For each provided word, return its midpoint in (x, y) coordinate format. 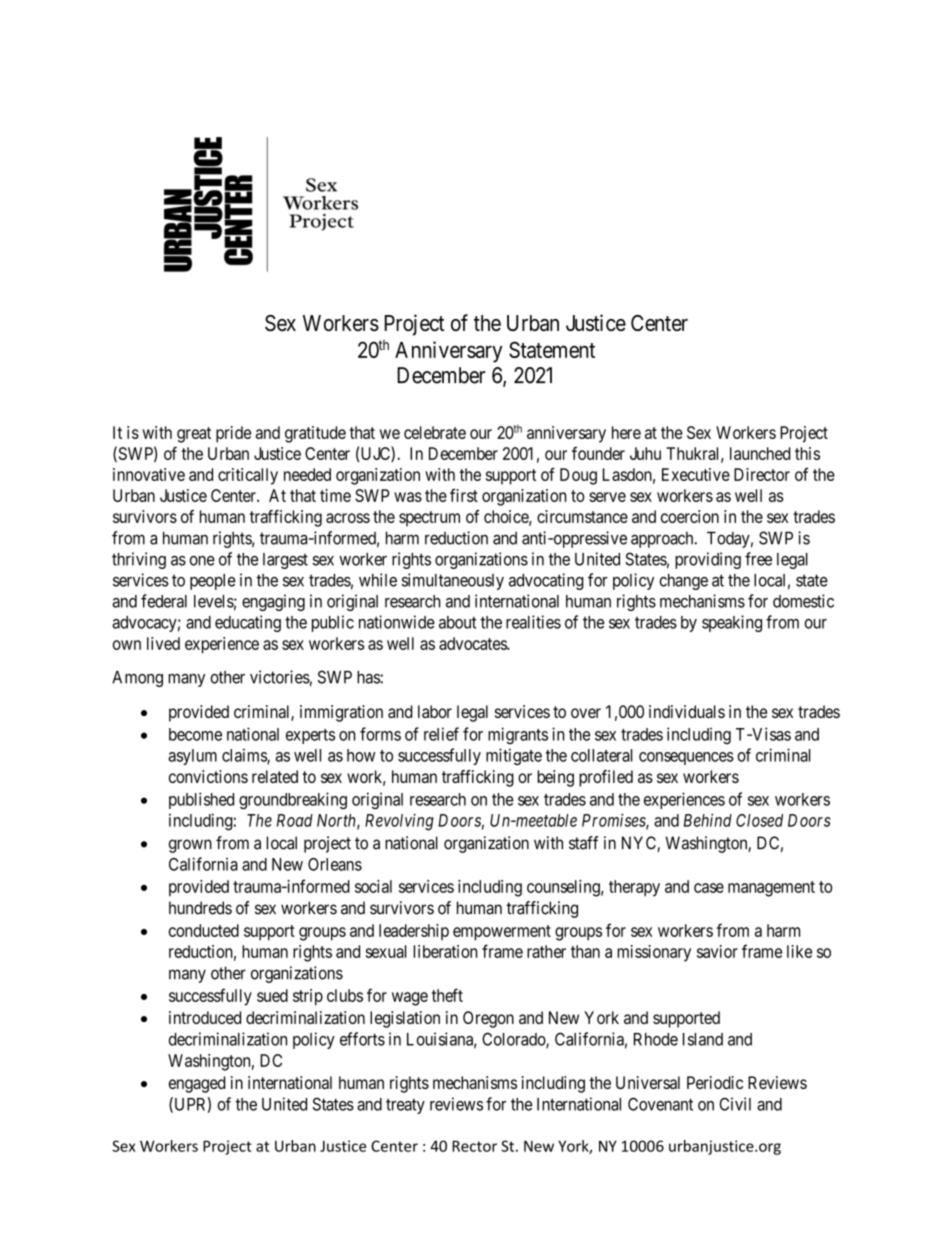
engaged (197, 1084)
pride (233, 434)
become (195, 734)
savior (717, 951)
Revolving (399, 822)
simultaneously (453, 581)
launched (760, 453)
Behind (708, 820)
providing (708, 560)
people (213, 582)
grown (190, 846)
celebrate (435, 432)
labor (435, 711)
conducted (204, 930)
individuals (687, 711)
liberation (445, 951)
